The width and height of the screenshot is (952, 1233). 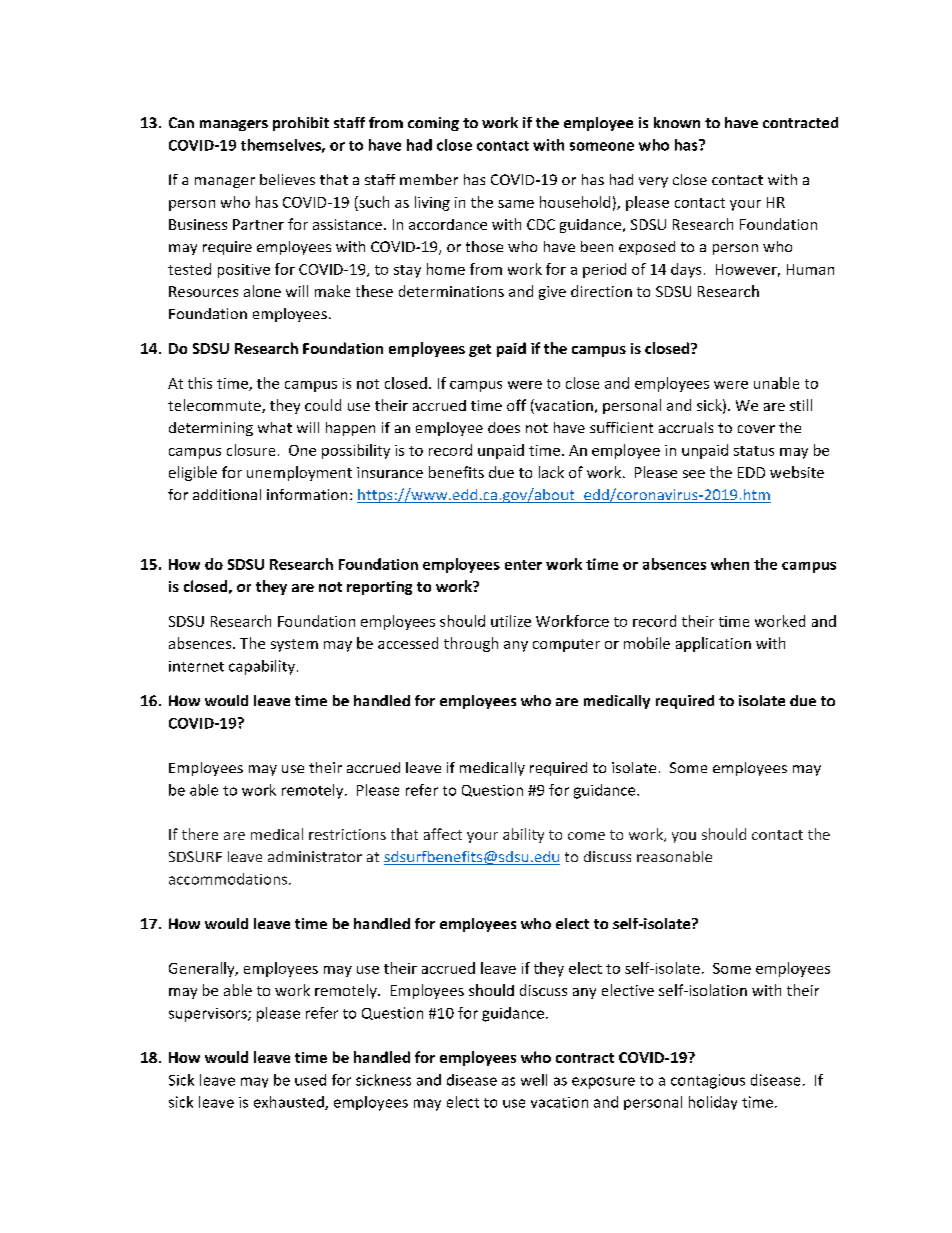 What do you see at coordinates (294, 645) in the screenshot?
I see `system` at bounding box center [294, 645].
